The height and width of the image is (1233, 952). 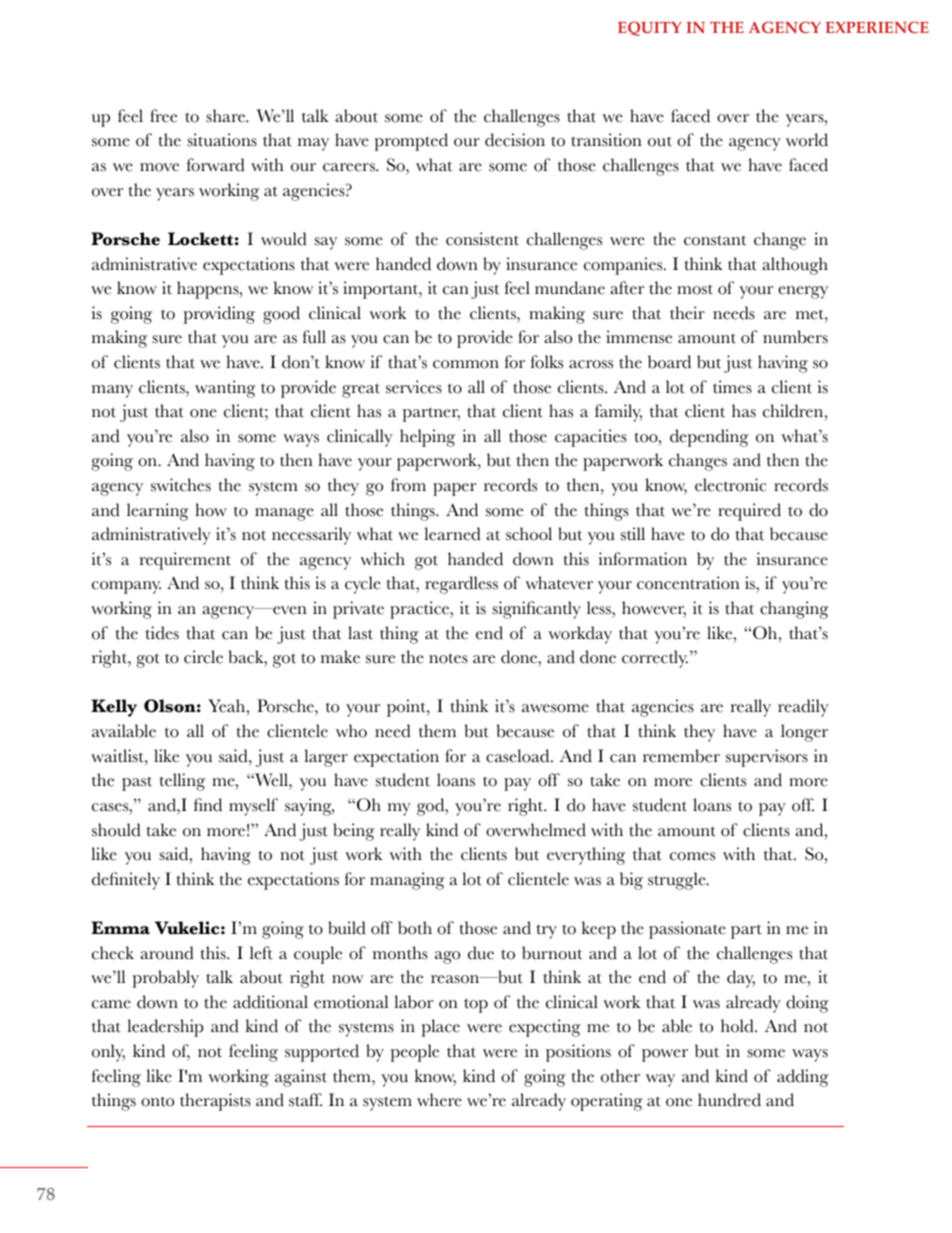 I want to click on therapists, so click(x=215, y=1102).
